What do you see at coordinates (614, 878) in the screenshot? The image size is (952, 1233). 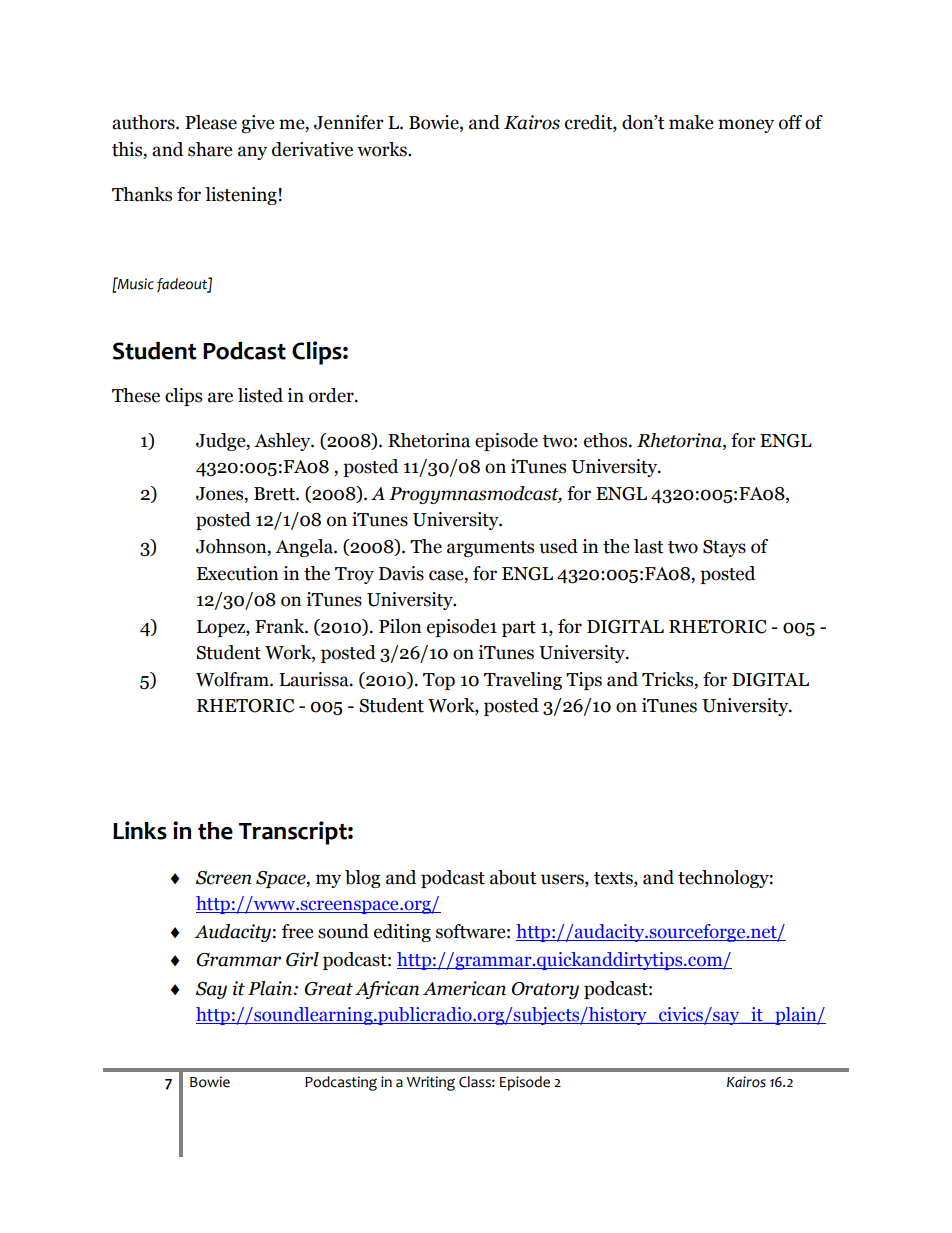 I see `texts` at bounding box center [614, 878].
